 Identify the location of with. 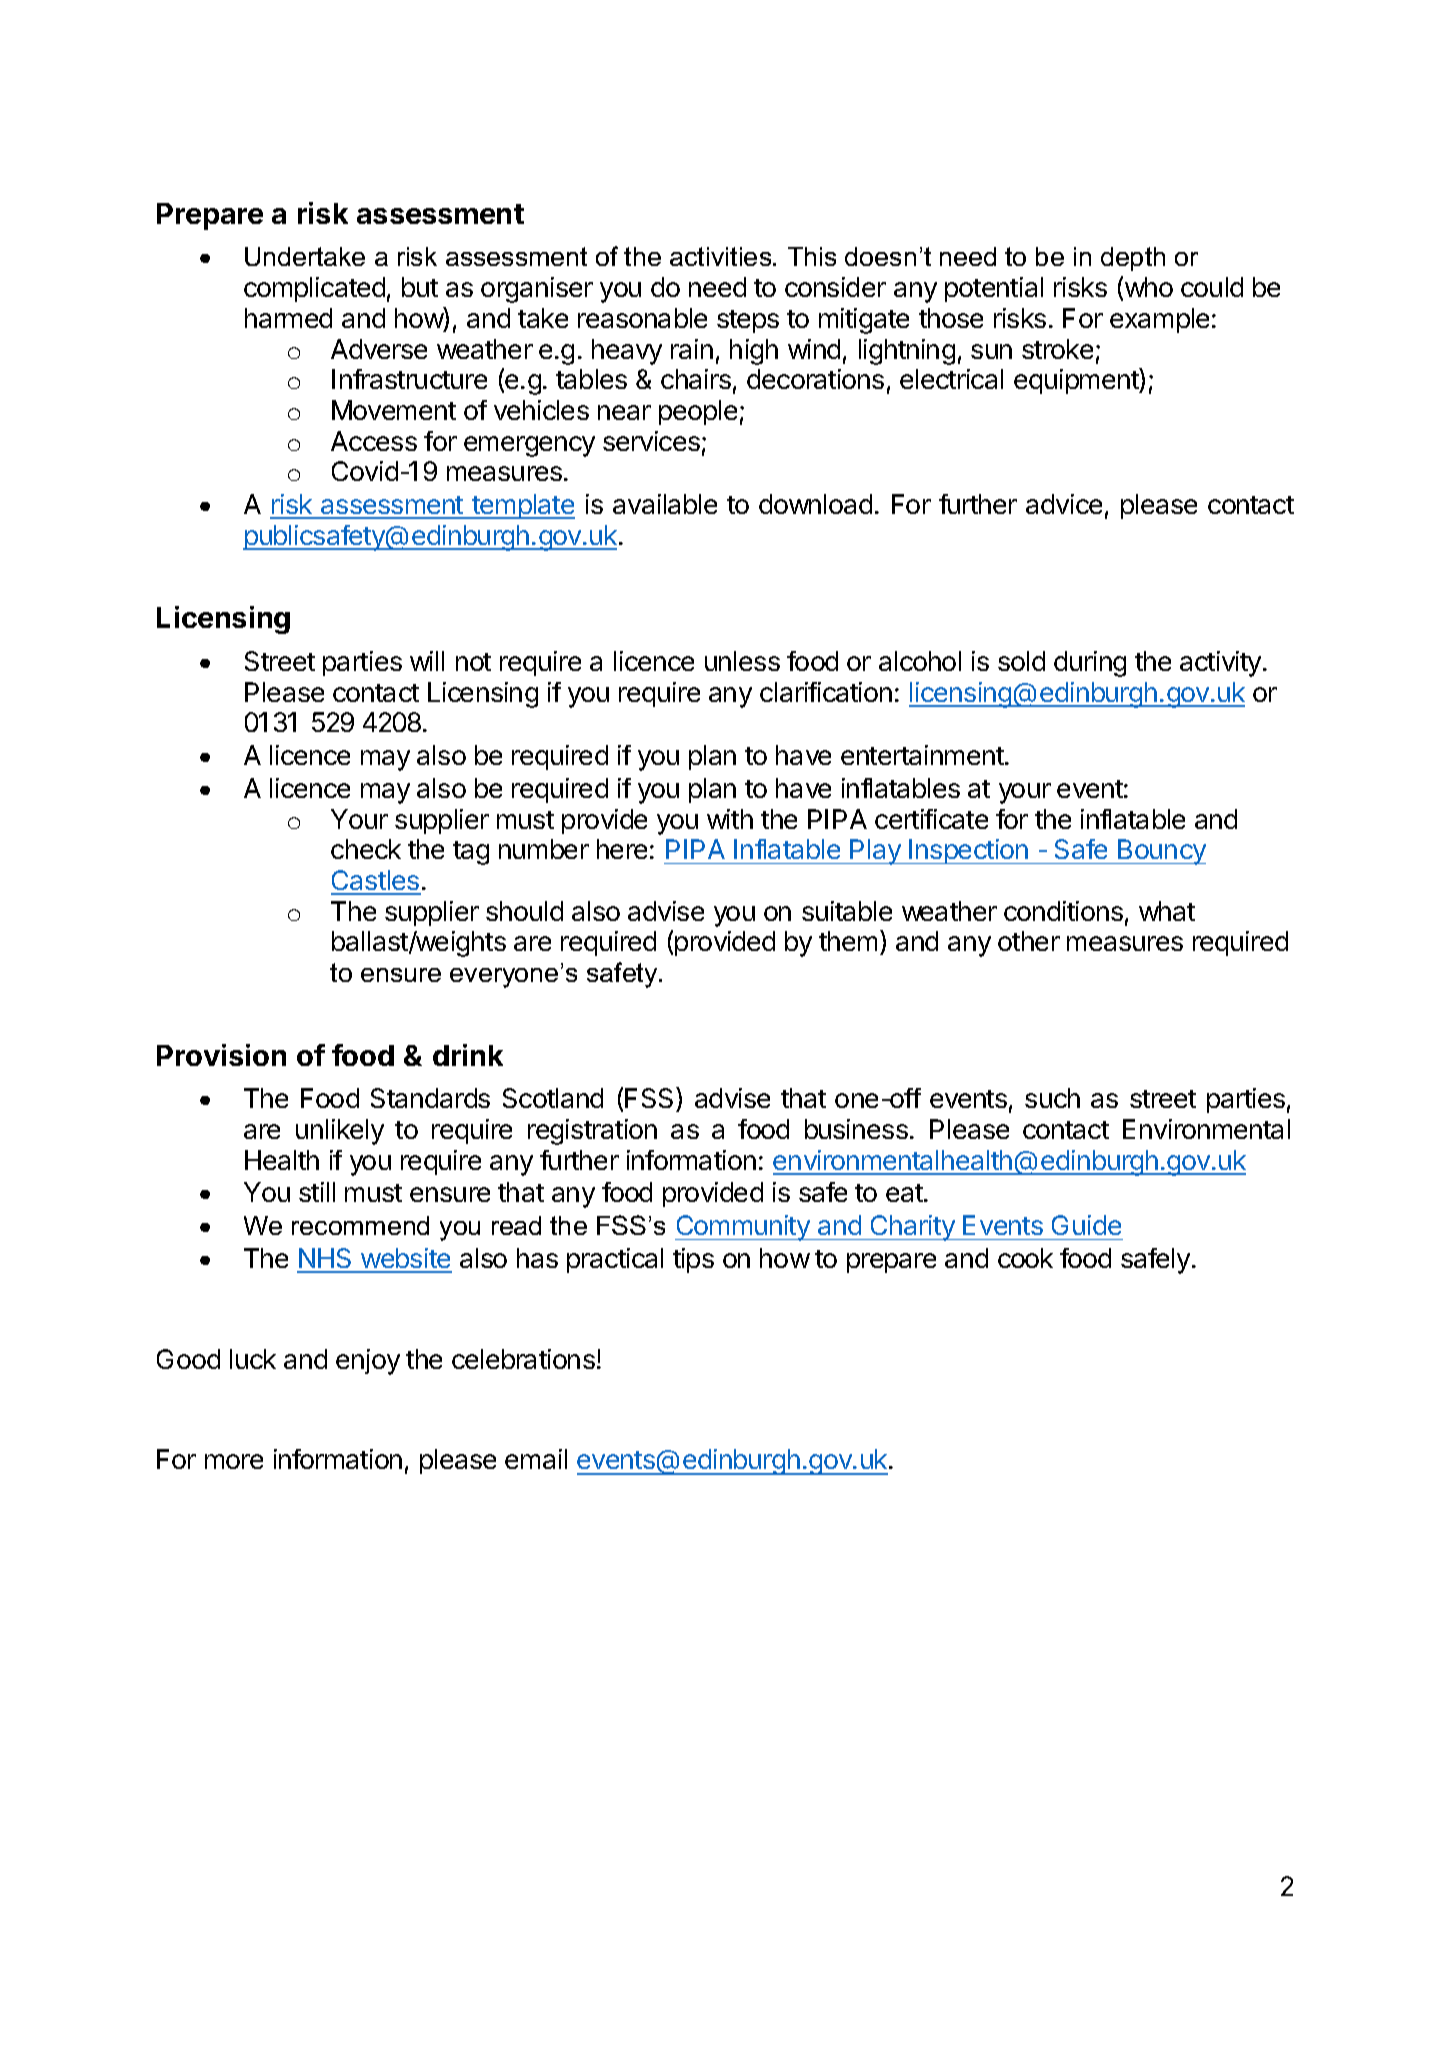
(730, 819).
